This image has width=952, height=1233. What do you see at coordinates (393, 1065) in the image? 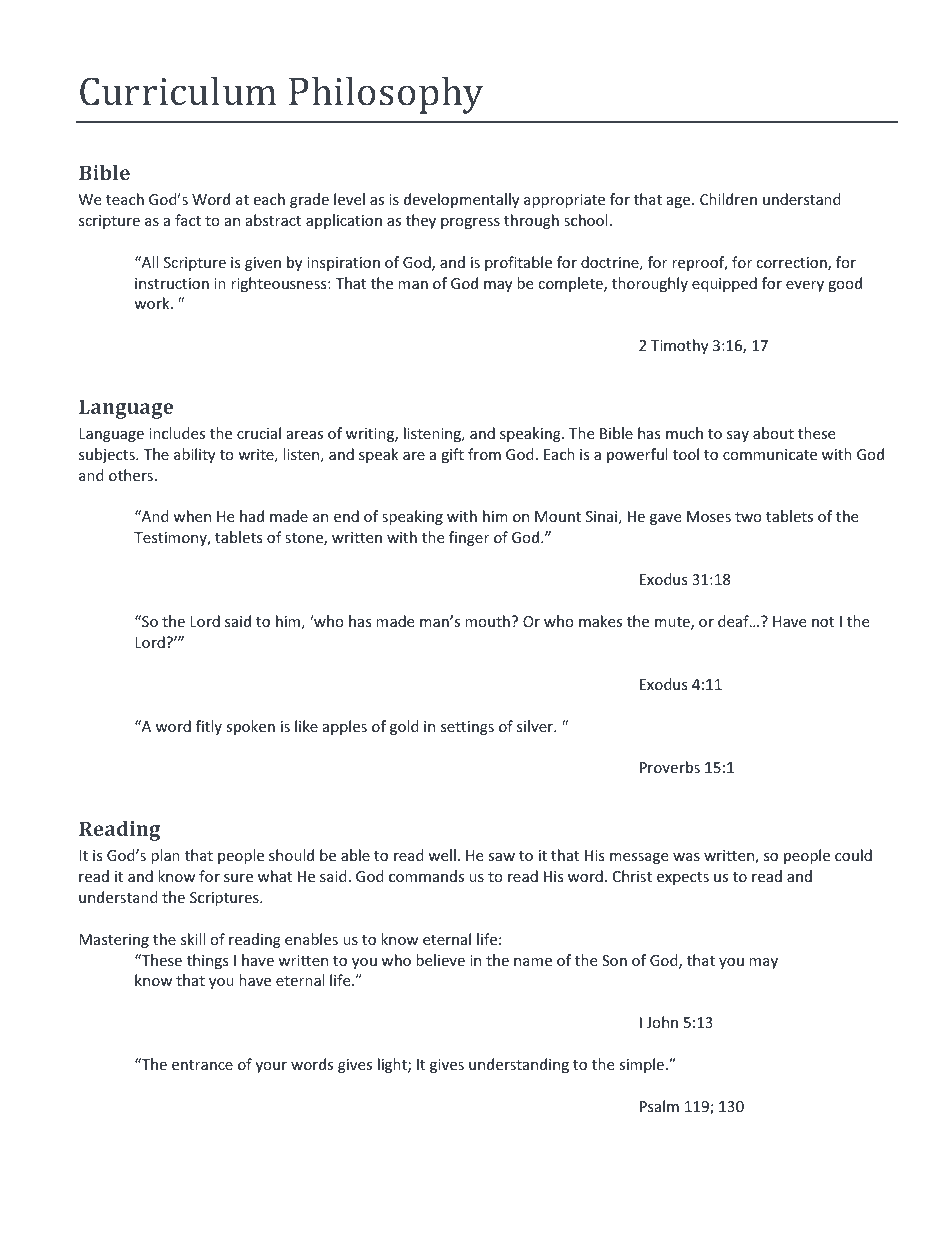
I see `light` at bounding box center [393, 1065].
